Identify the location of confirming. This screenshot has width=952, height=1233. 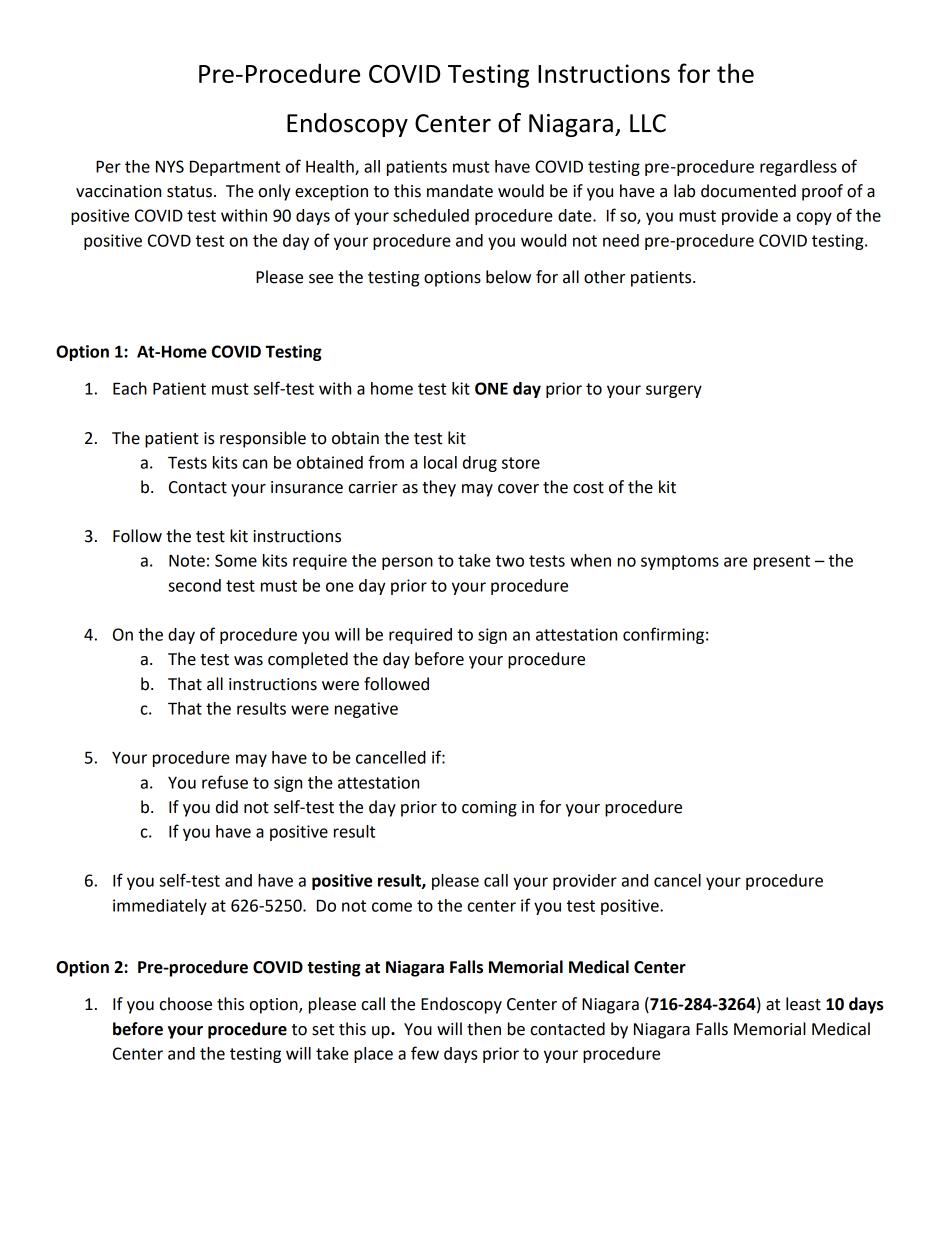
(663, 635).
